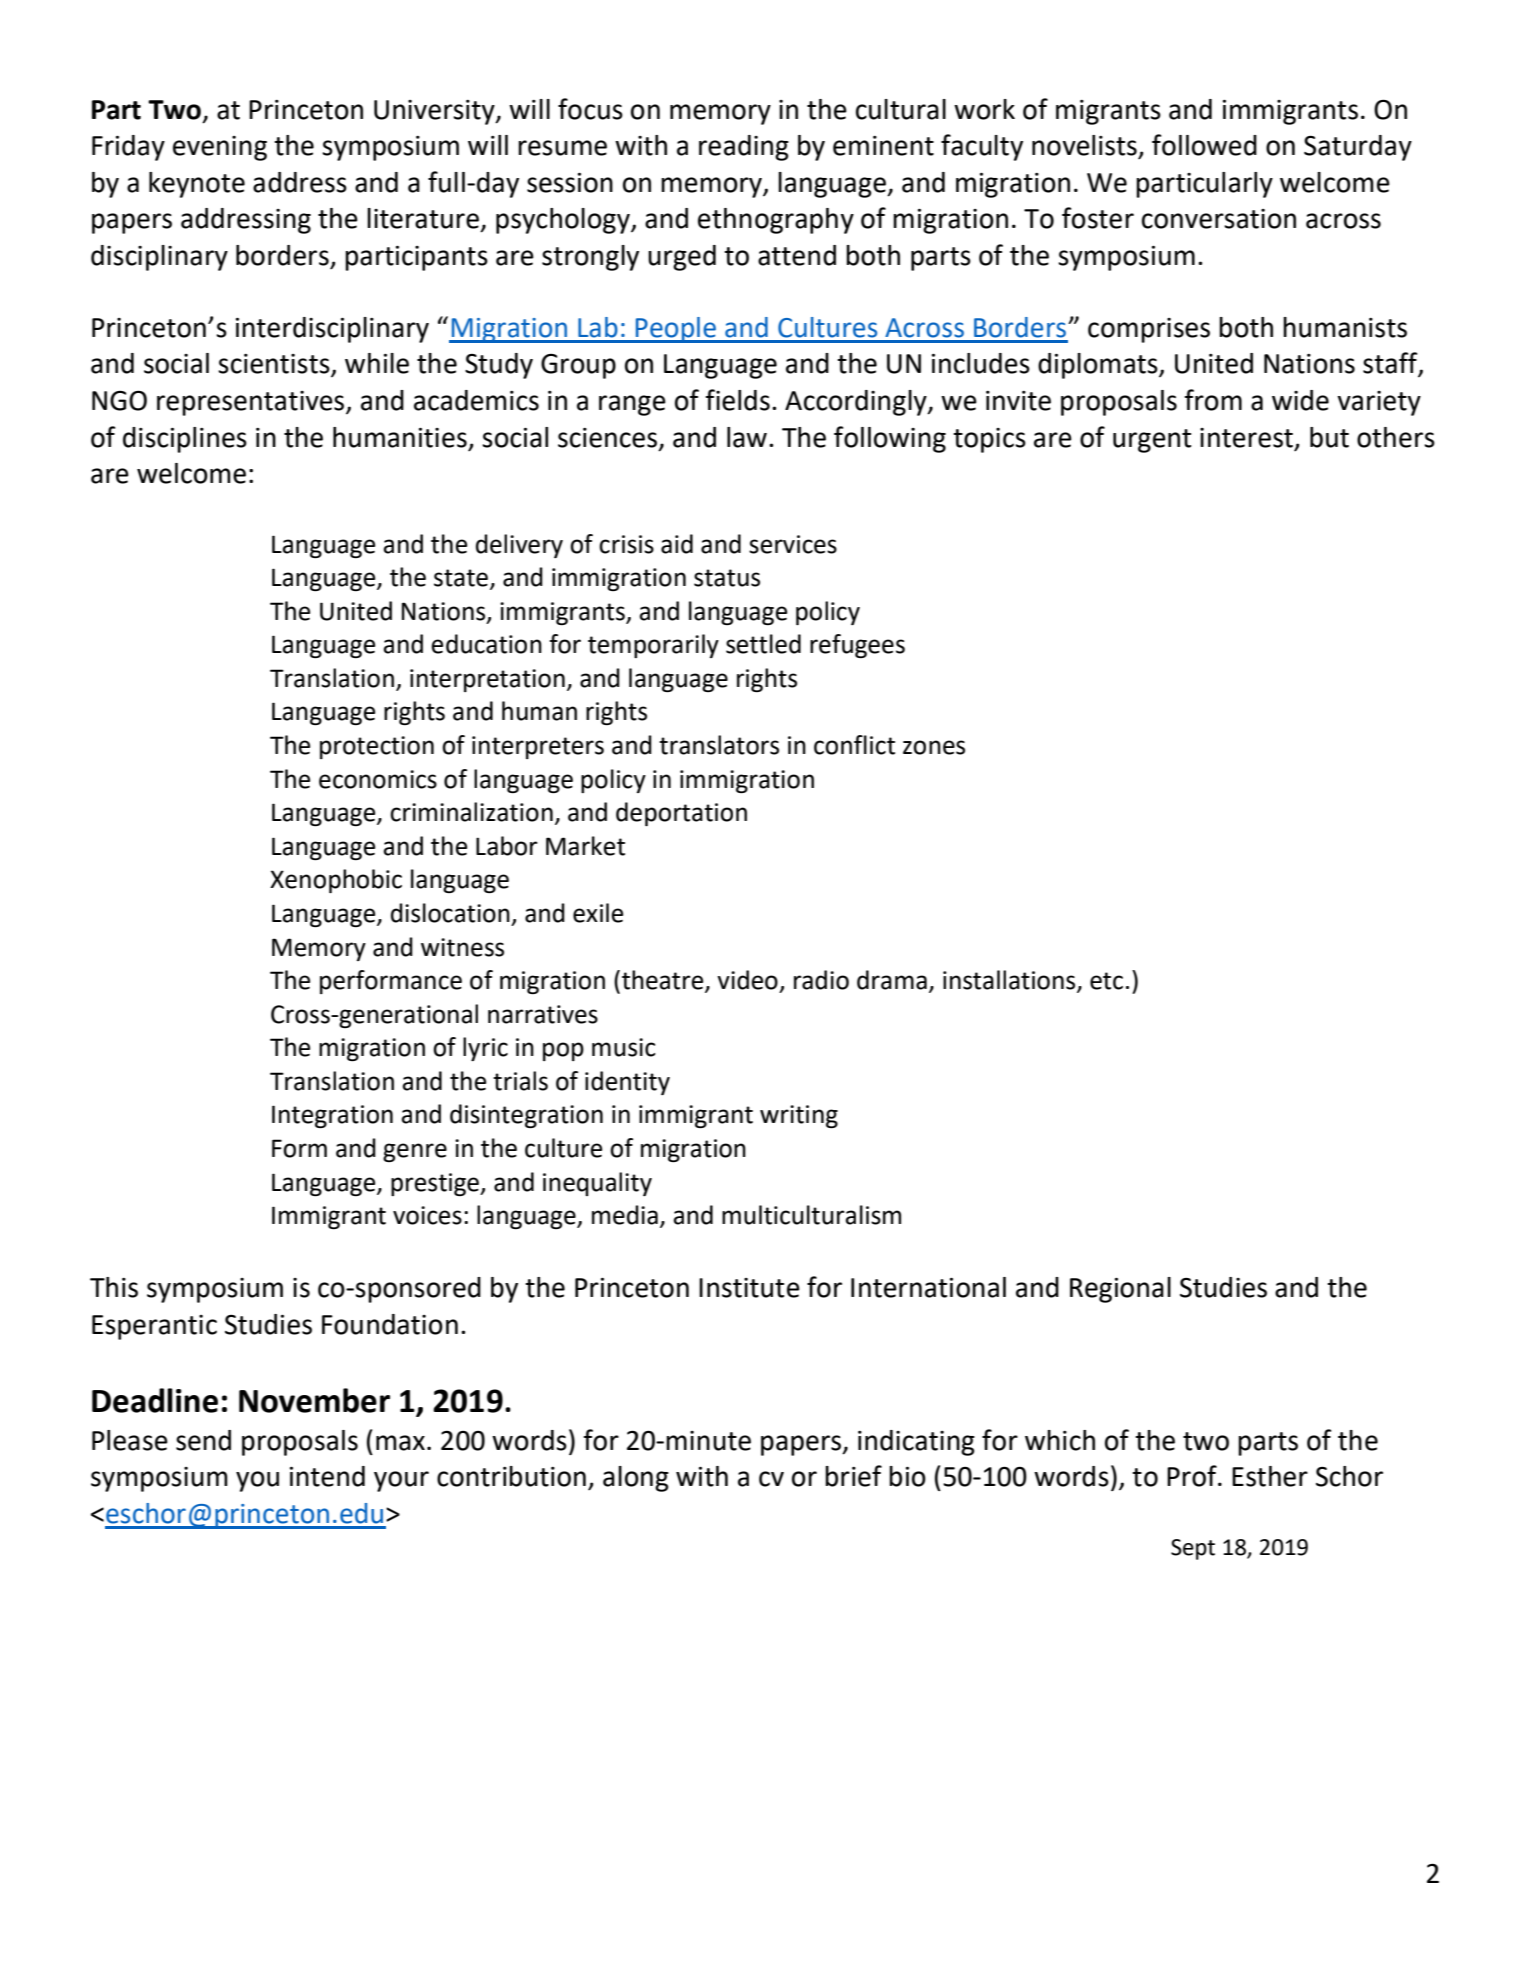  Describe the element at coordinates (185, 440) in the page. I see `disciplines` at that location.
